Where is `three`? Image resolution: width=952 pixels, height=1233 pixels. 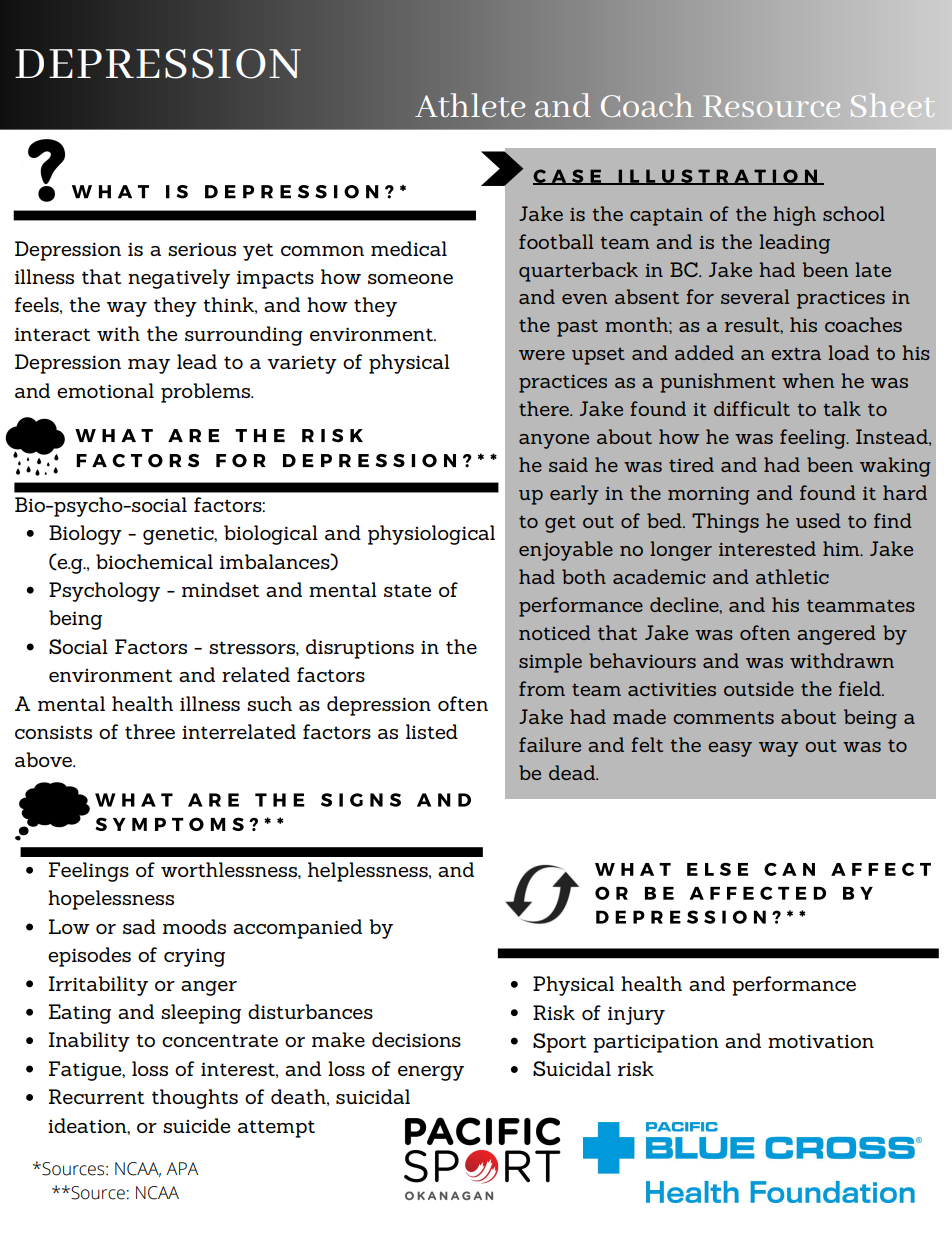
three is located at coordinates (150, 731).
